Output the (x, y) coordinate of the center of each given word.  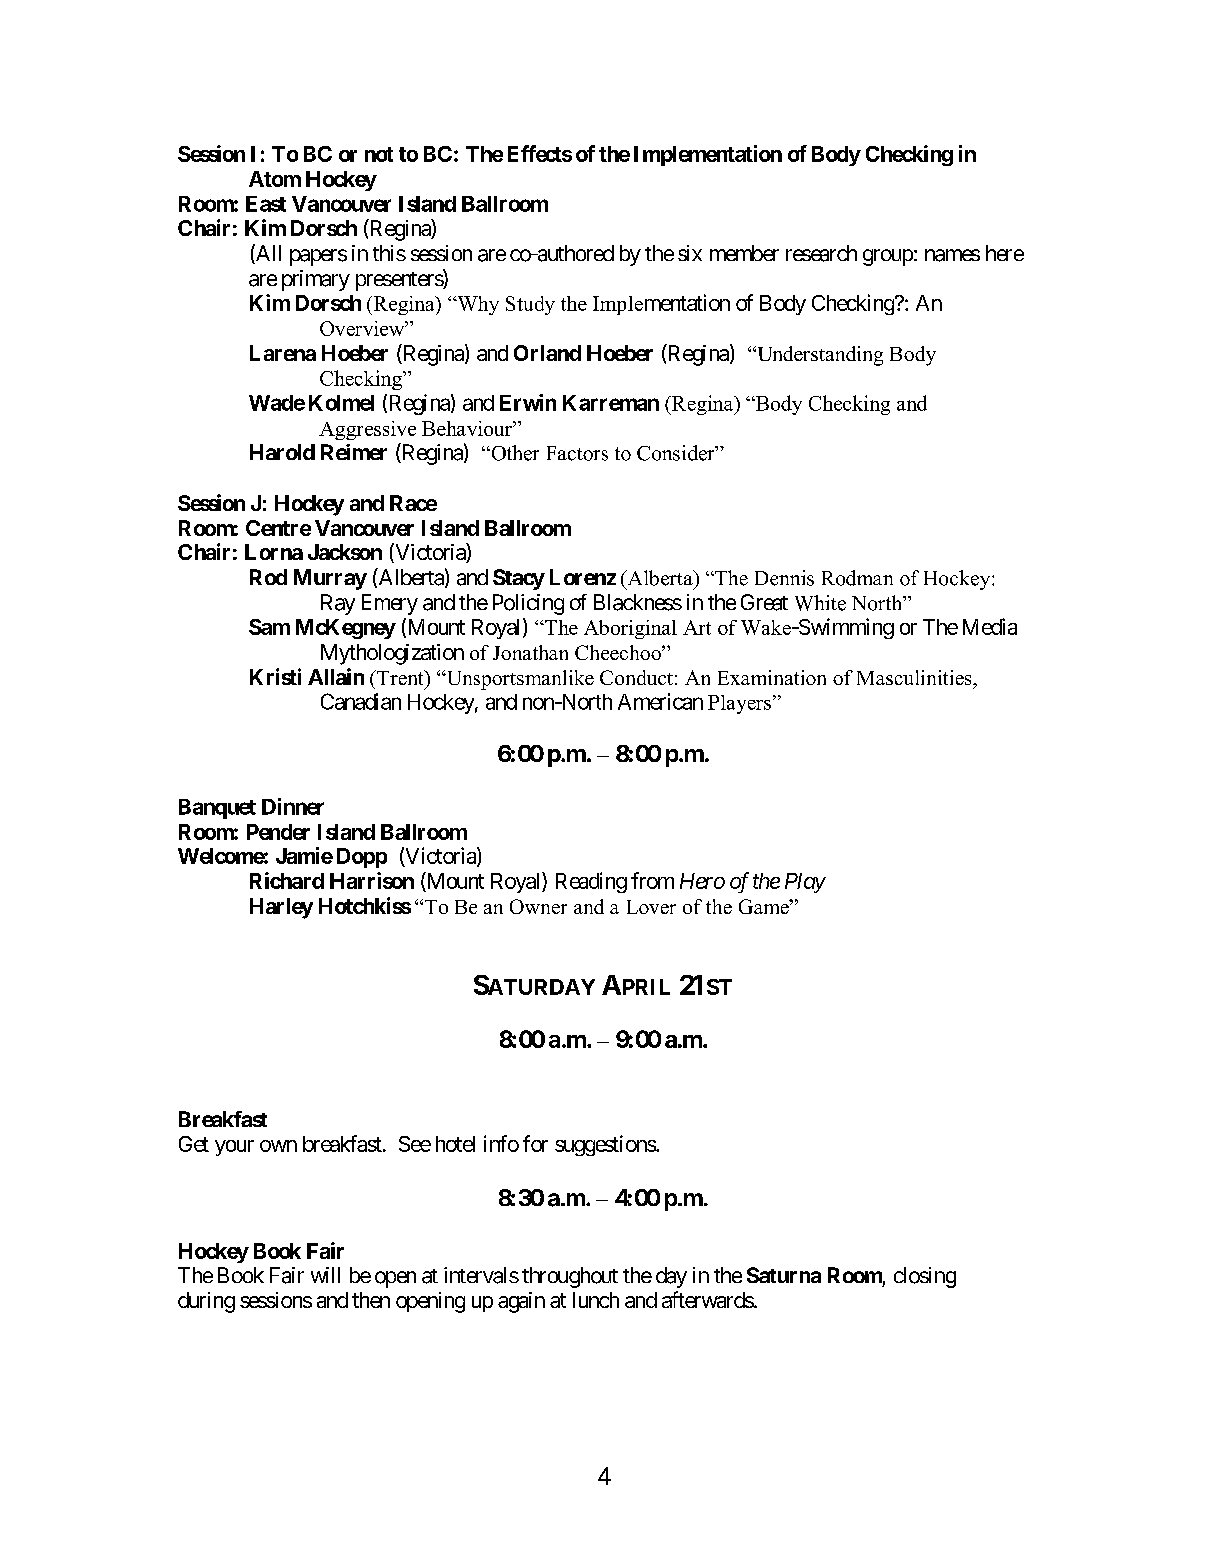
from (652, 880)
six (690, 253)
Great (764, 602)
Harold (282, 452)
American (660, 701)
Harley (281, 908)
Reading (591, 882)
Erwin (528, 402)
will (325, 1275)
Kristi (275, 676)
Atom (275, 179)
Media (990, 626)
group (888, 257)
